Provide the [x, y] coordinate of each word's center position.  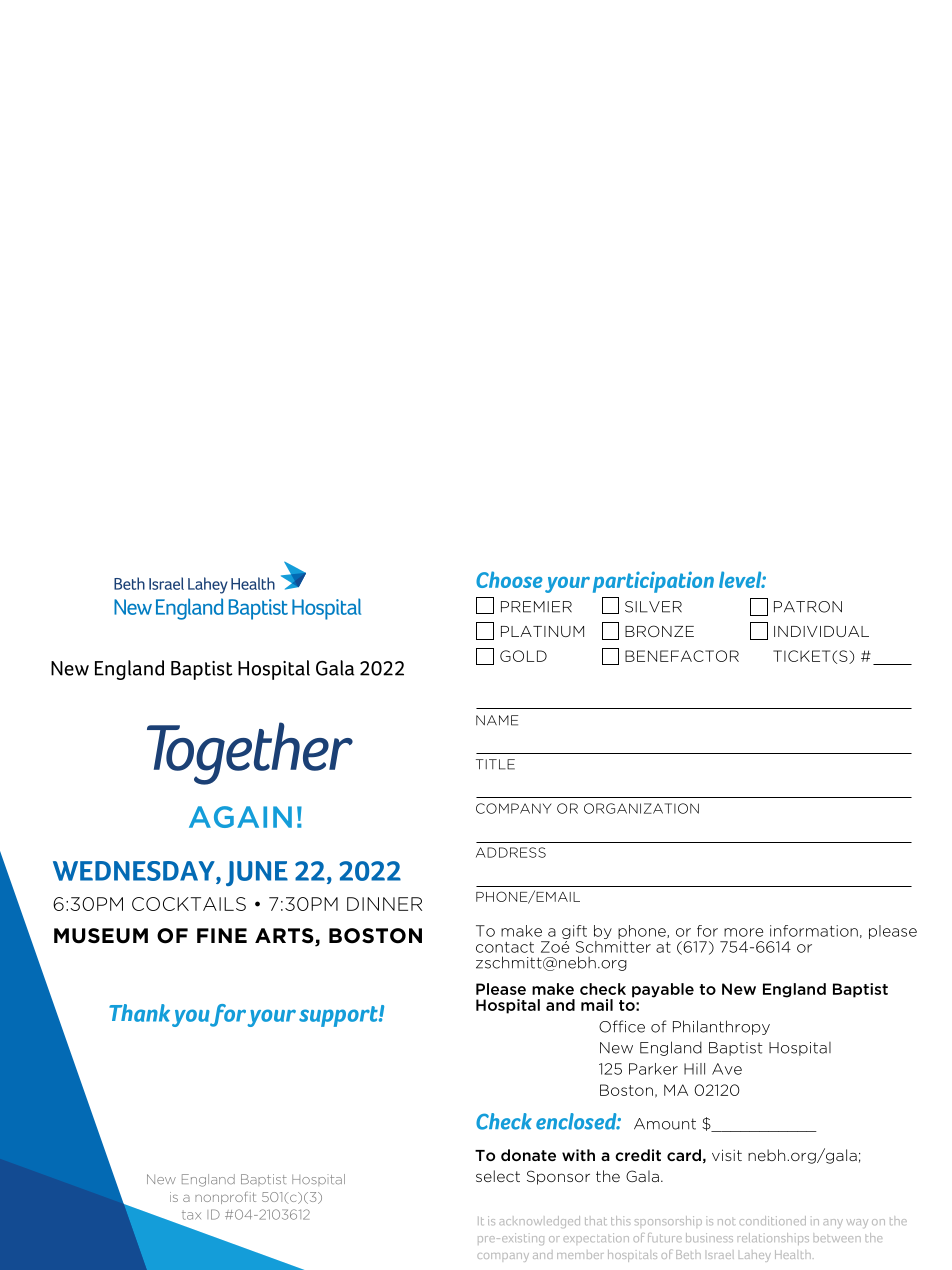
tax [191, 1215]
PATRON [808, 607]
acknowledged [539, 1222]
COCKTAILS [189, 904]
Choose [509, 579]
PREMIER [536, 607]
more [743, 932]
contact [505, 947]
